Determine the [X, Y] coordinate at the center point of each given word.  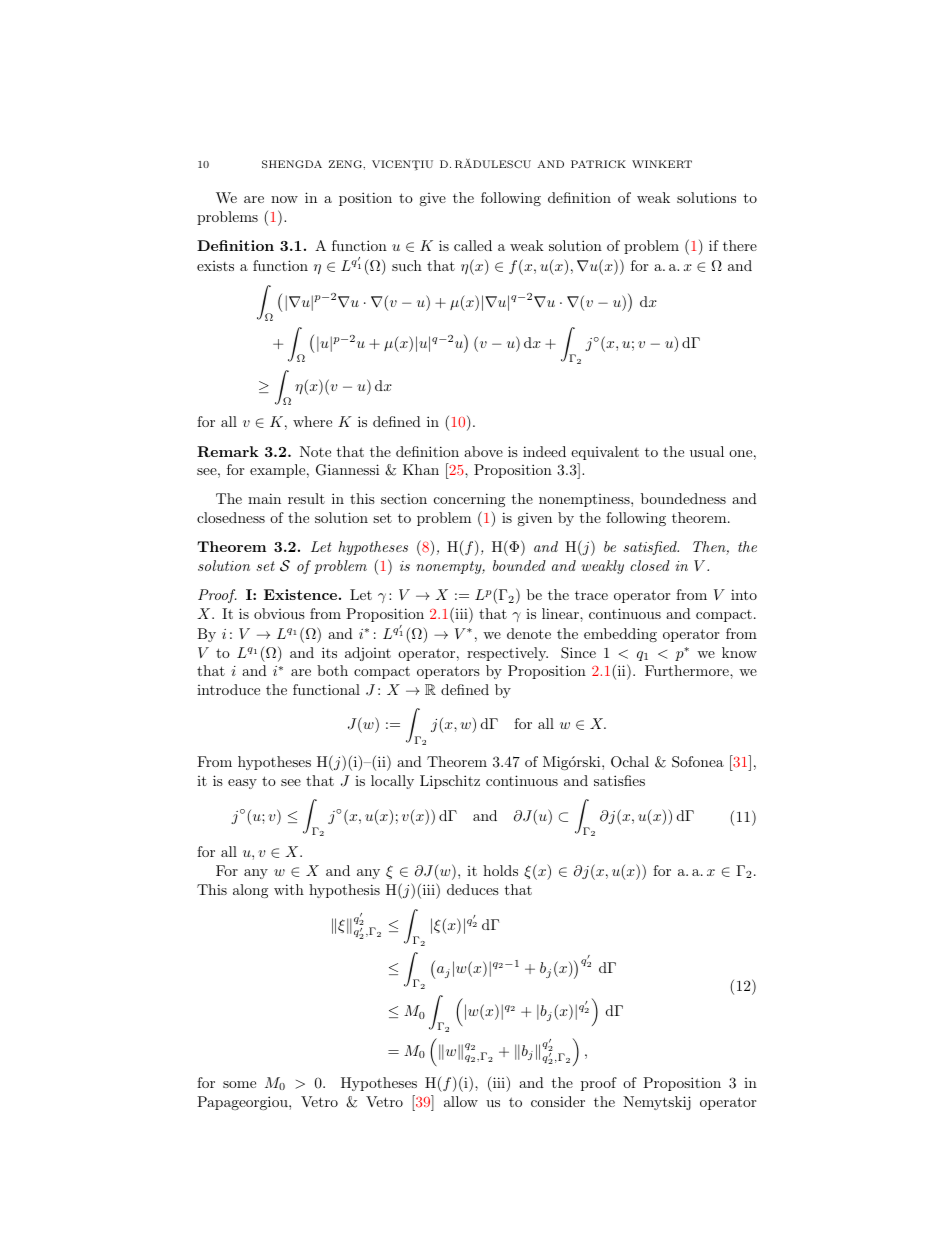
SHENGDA [292, 164]
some [239, 1084]
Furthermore [688, 670]
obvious [279, 613]
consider [558, 1101]
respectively [507, 654]
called [473, 245]
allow [461, 1101]
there [740, 245]
